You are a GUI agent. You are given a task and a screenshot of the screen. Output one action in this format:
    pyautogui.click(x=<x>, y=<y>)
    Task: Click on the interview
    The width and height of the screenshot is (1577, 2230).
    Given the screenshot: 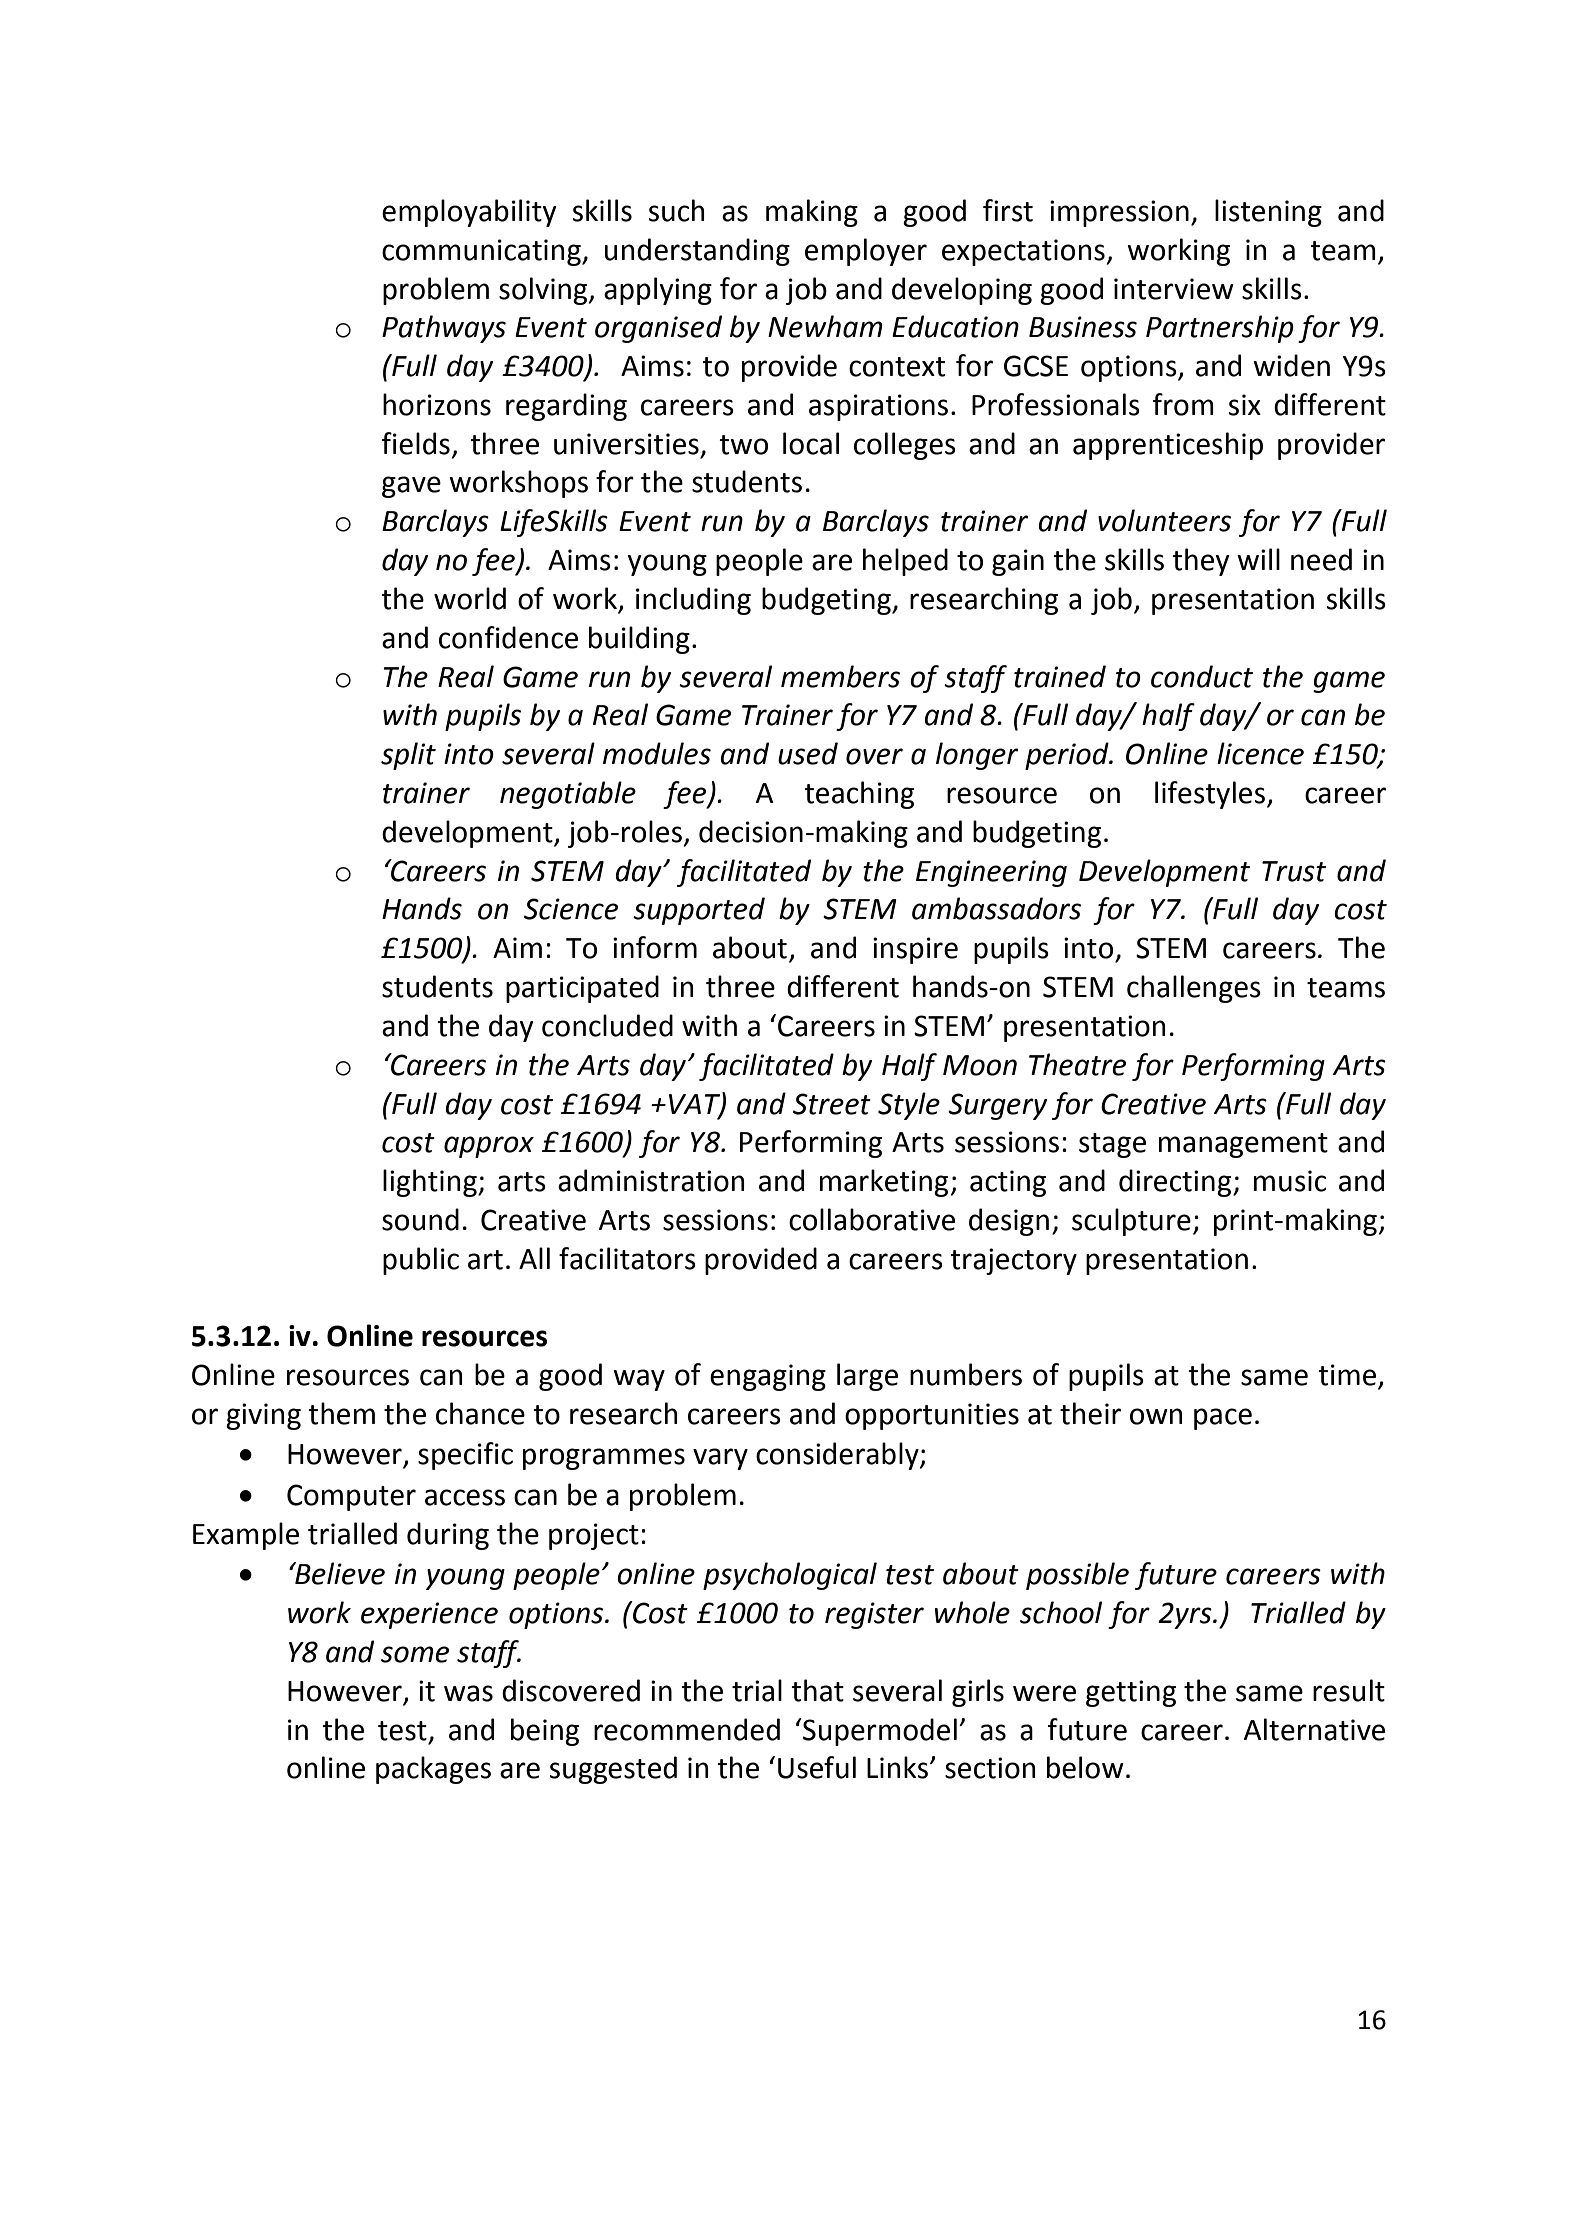 What is the action you would take?
    pyautogui.click(x=1174, y=289)
